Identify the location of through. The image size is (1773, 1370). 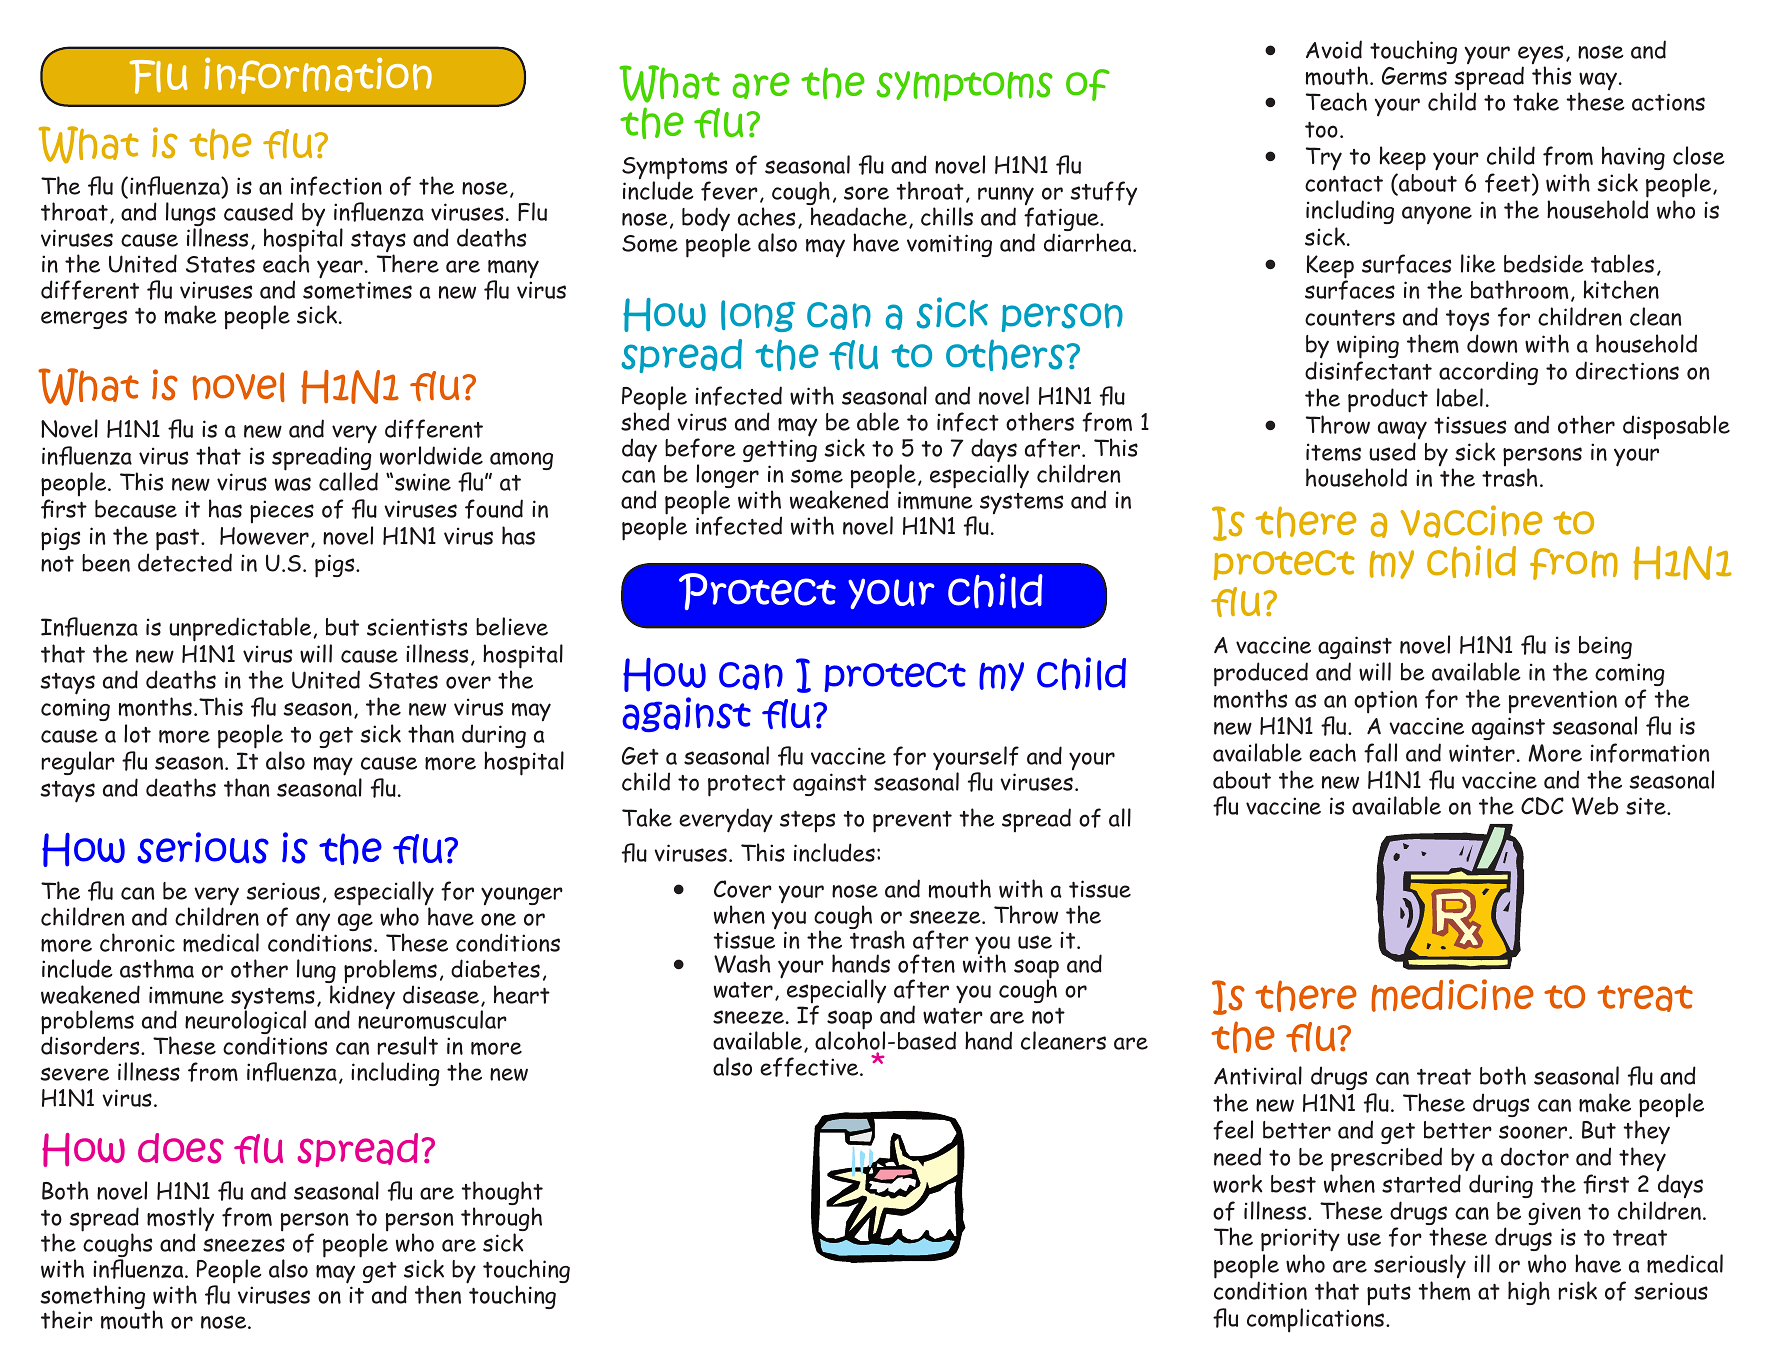
(501, 1220).
